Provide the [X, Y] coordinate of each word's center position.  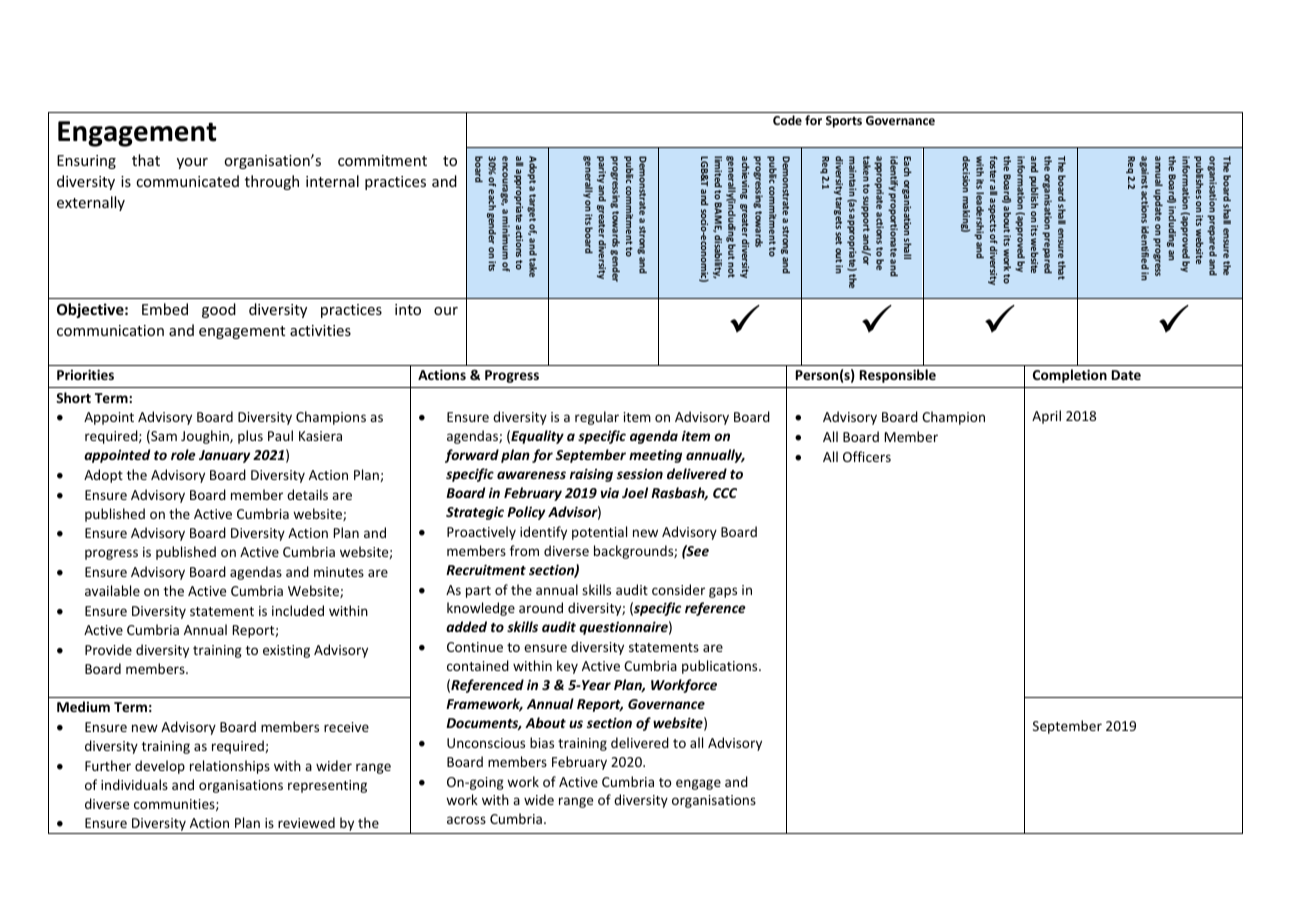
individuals [134, 784]
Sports [844, 122]
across [466, 820]
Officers [867, 456]
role [183, 454]
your [192, 163]
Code [787, 120]
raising [591, 475]
